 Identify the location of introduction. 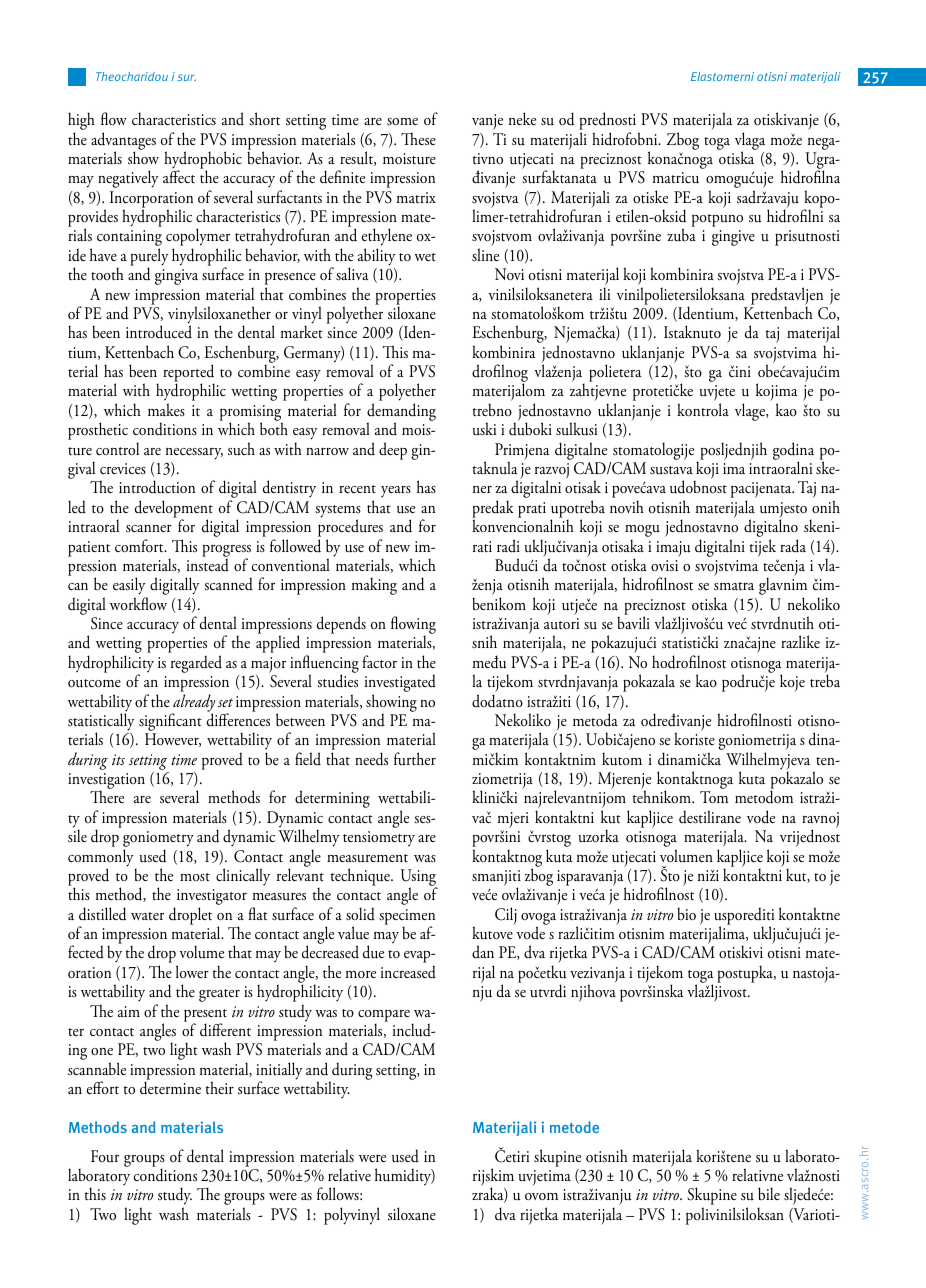
(157, 487).
